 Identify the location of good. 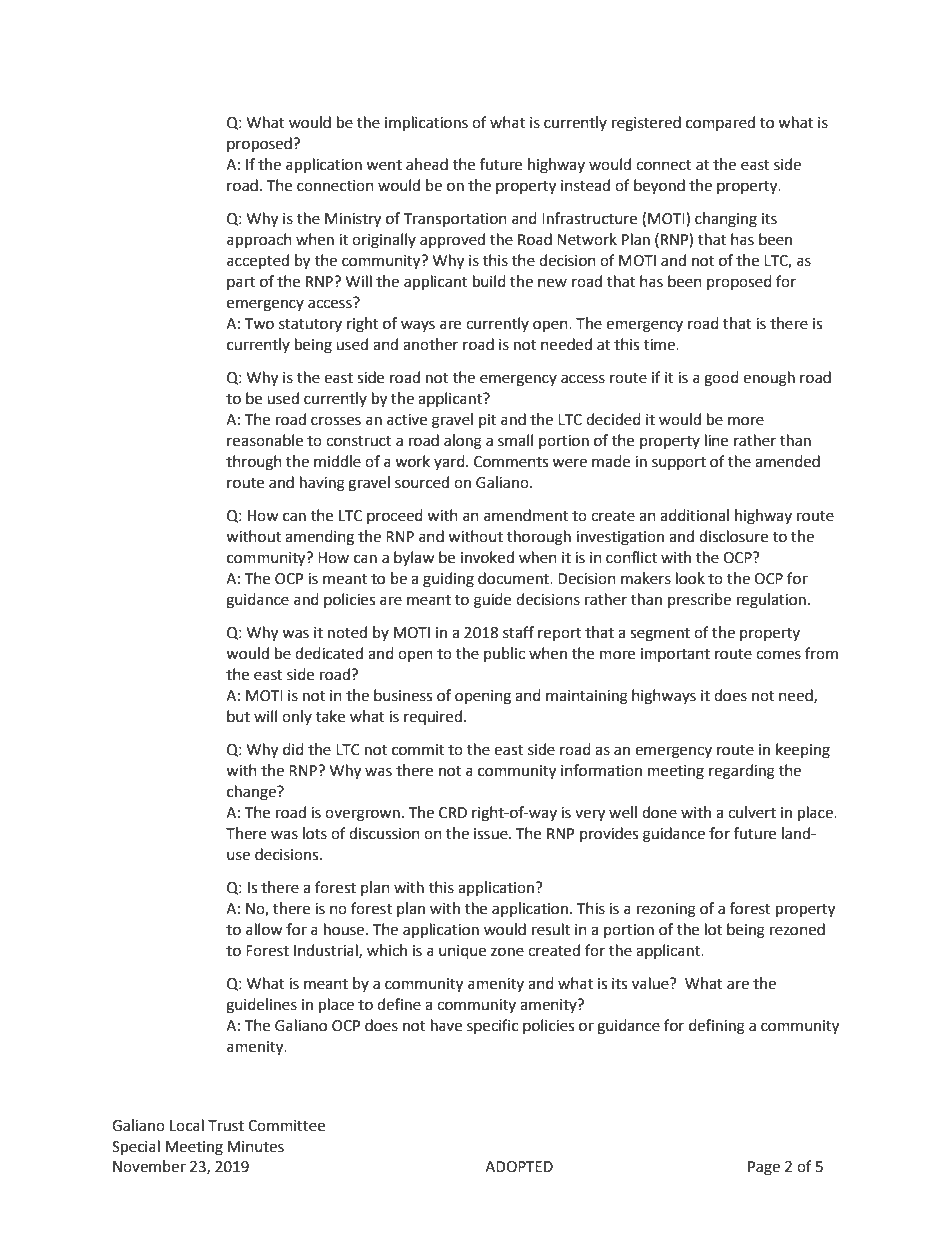
(721, 379).
